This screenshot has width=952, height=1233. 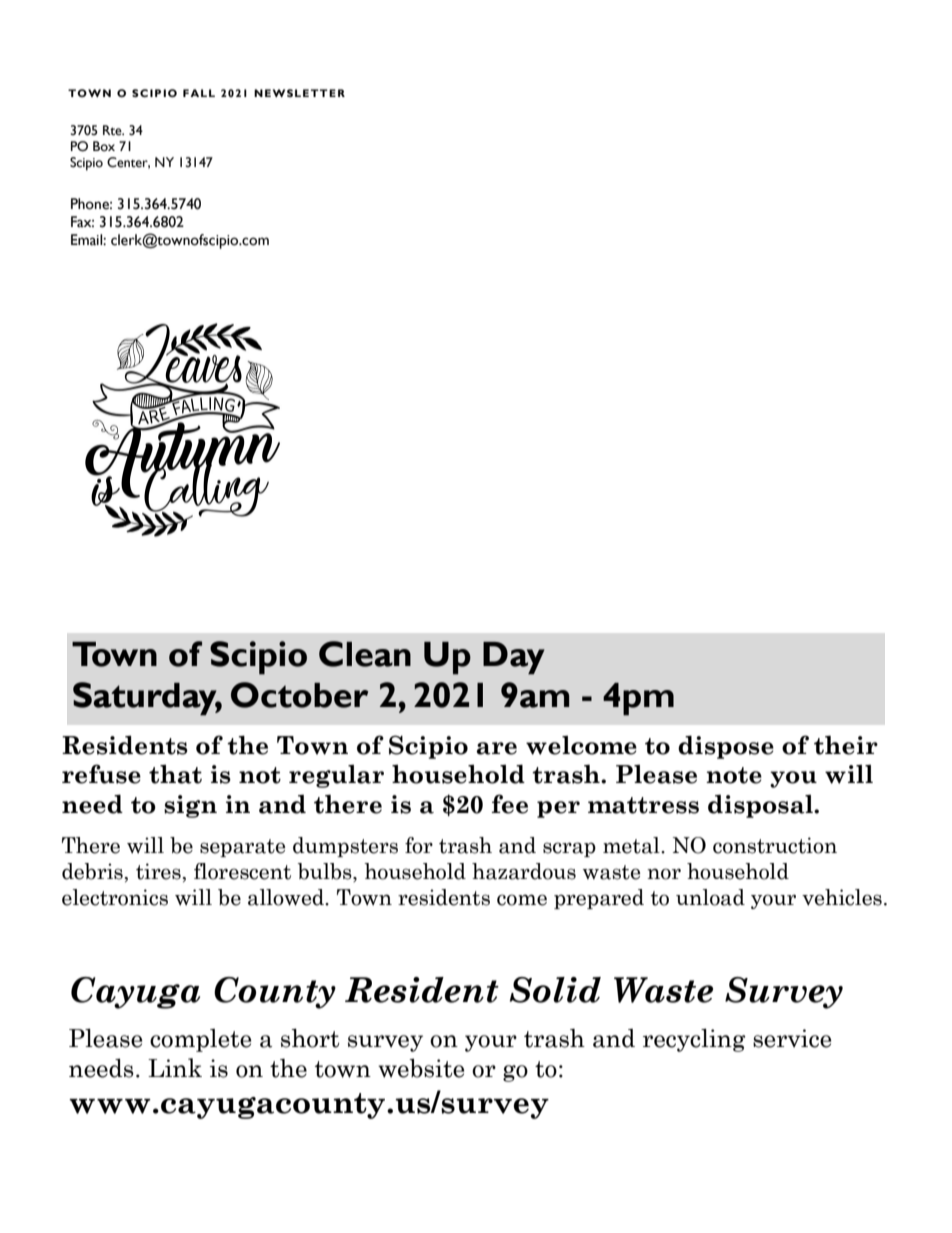 I want to click on sign, so click(x=190, y=806).
